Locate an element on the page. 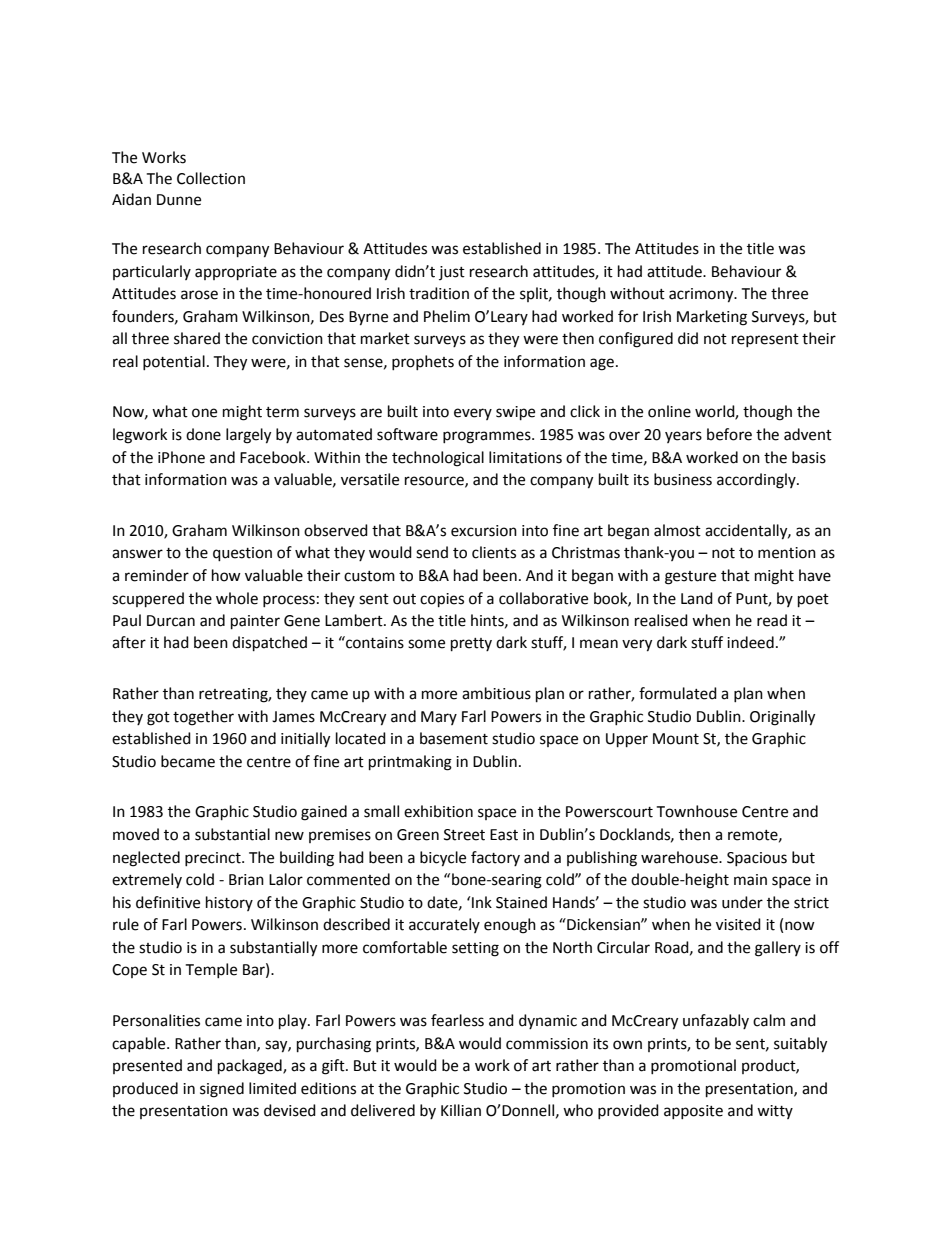  precinct is located at coordinates (214, 859).
